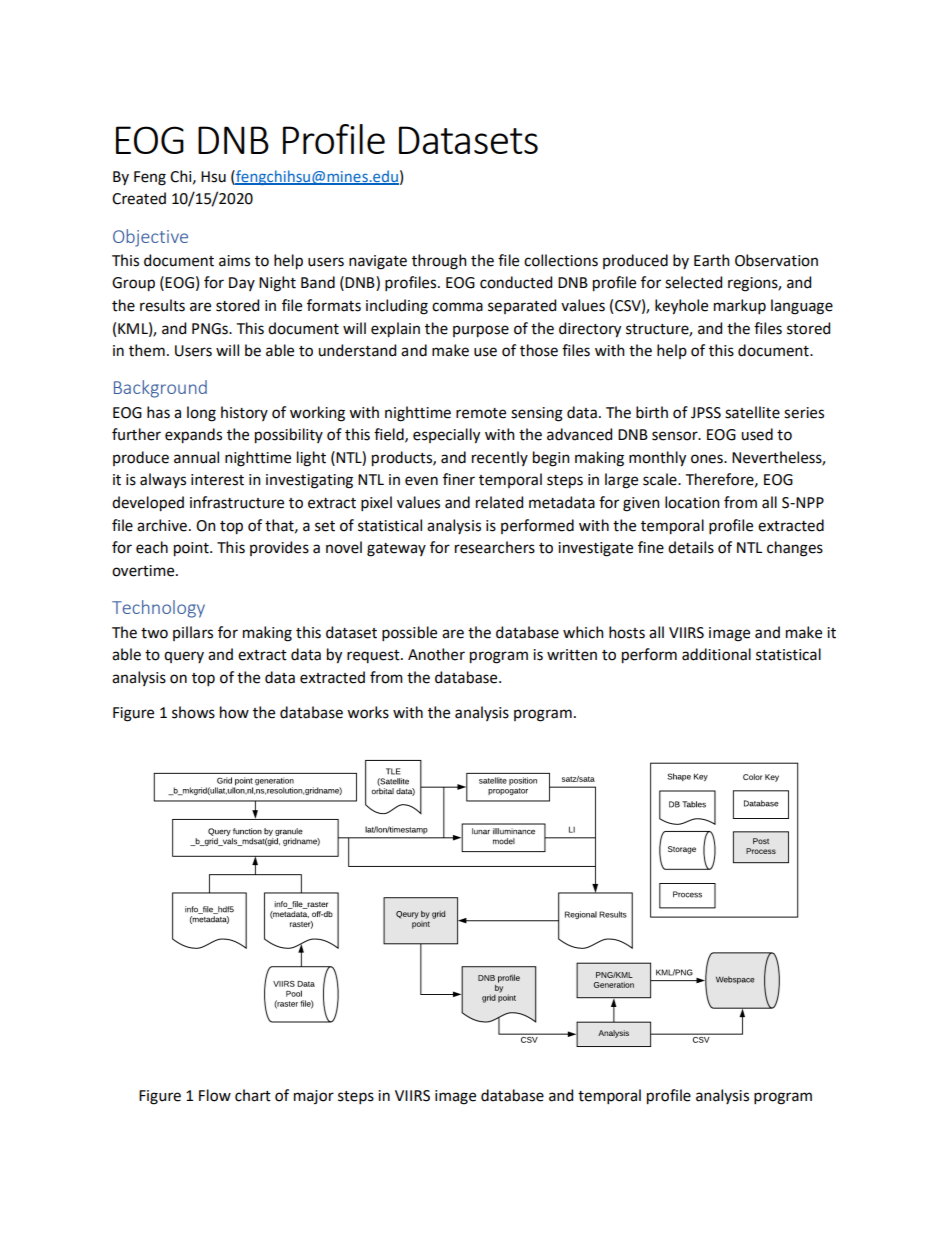  What do you see at coordinates (712, 260) in the screenshot?
I see `Earth` at bounding box center [712, 260].
